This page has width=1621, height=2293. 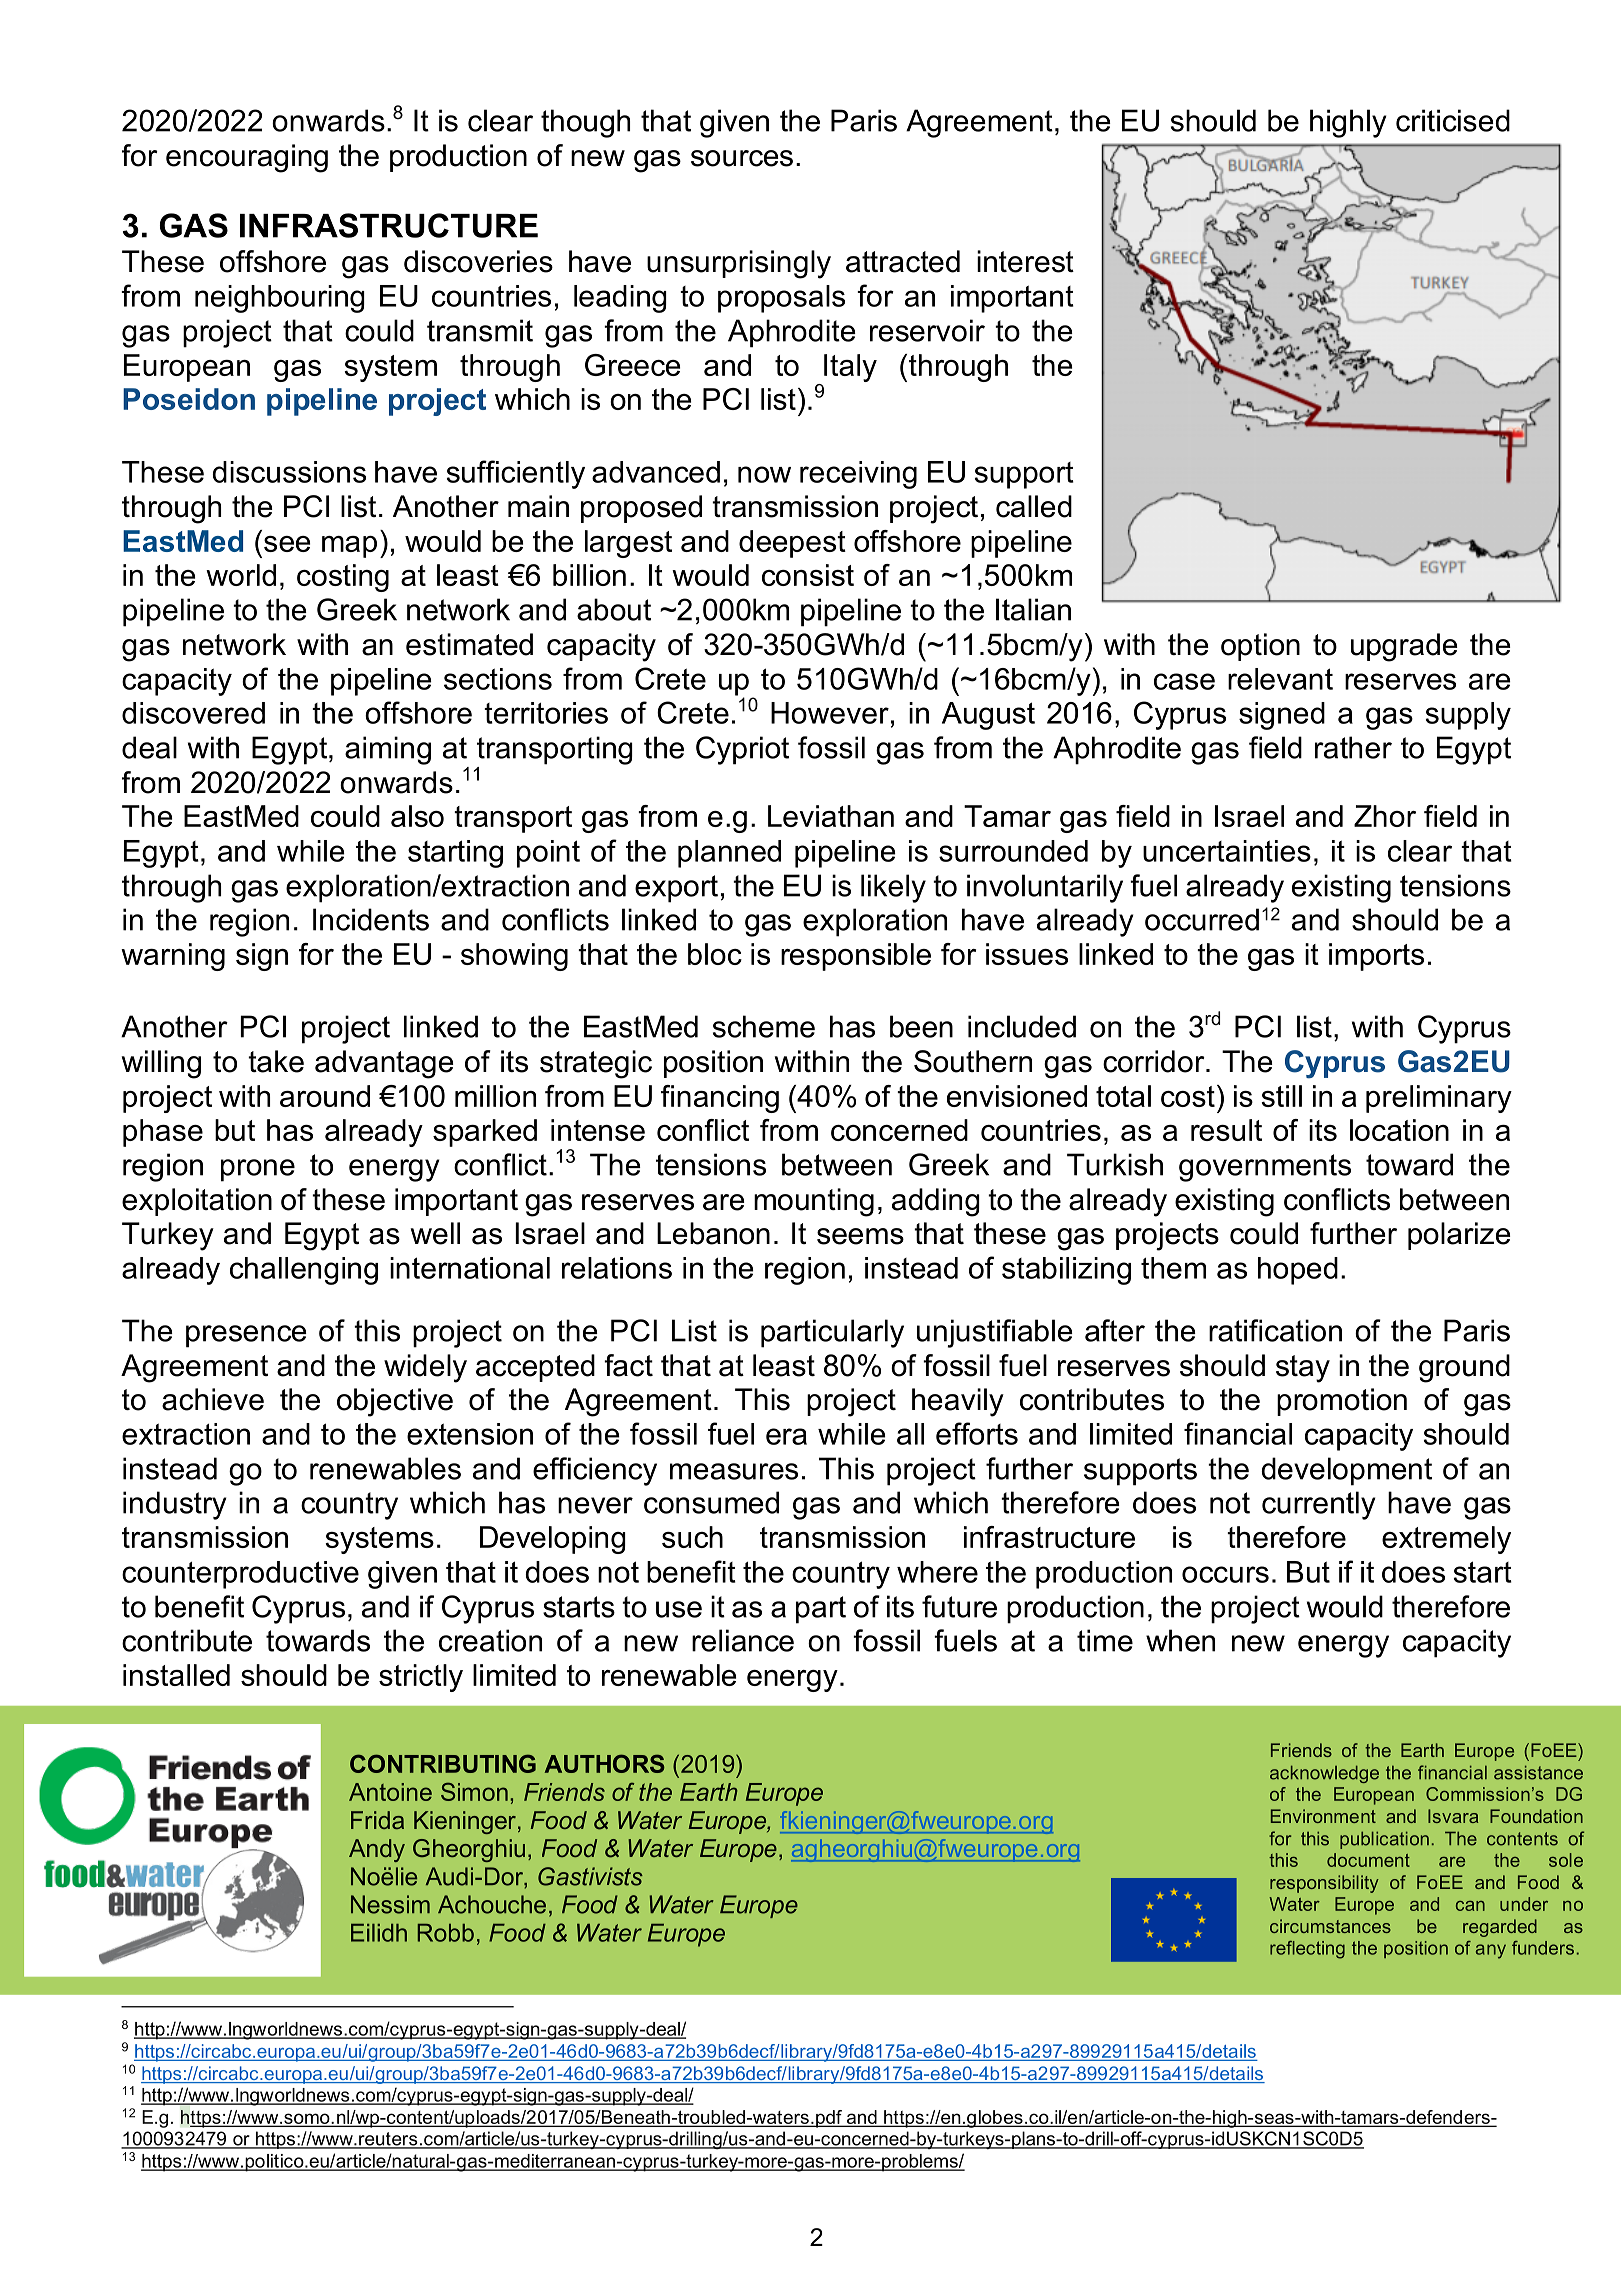 What do you see at coordinates (742, 158) in the page?
I see `sources` at bounding box center [742, 158].
